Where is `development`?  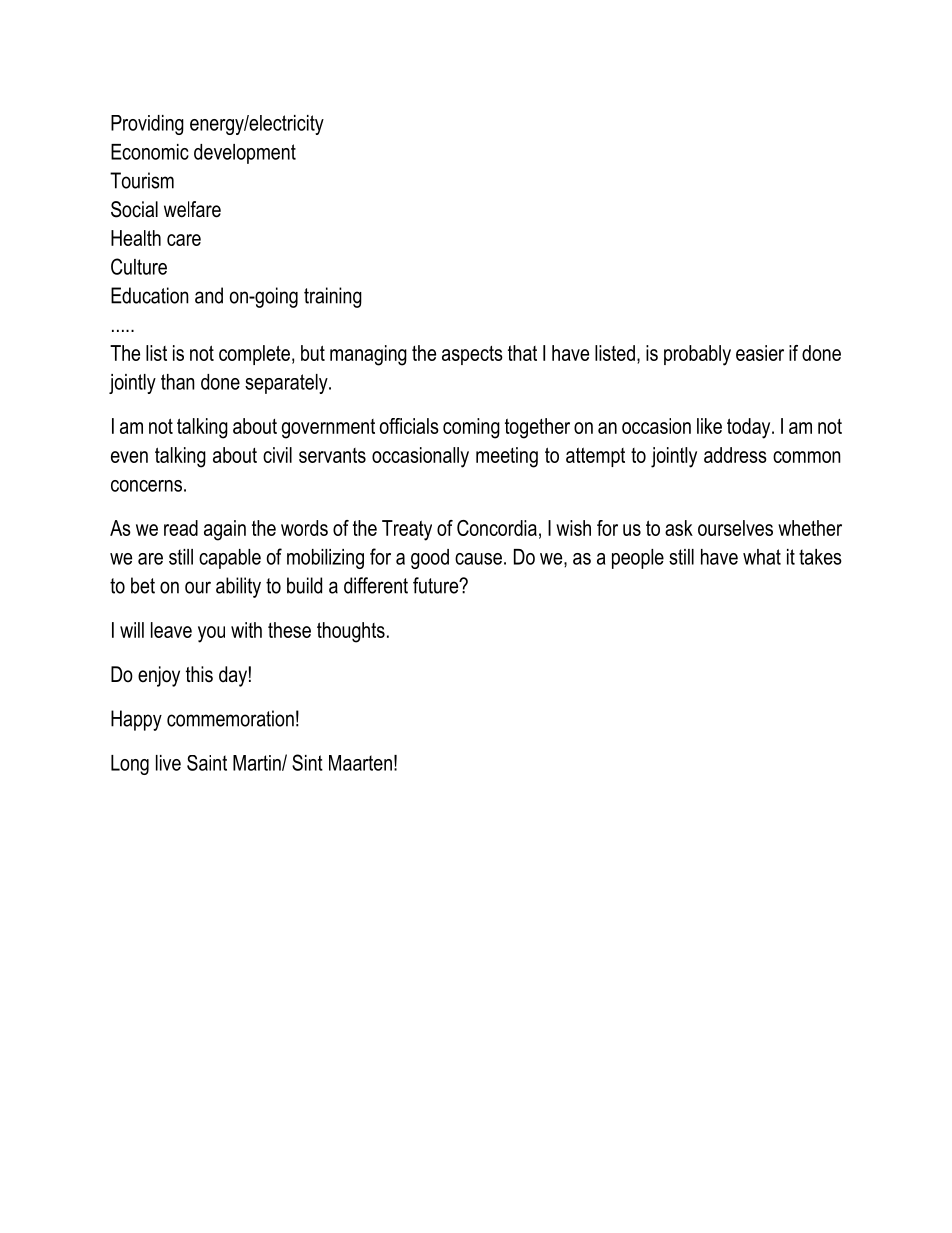
development is located at coordinates (245, 154).
